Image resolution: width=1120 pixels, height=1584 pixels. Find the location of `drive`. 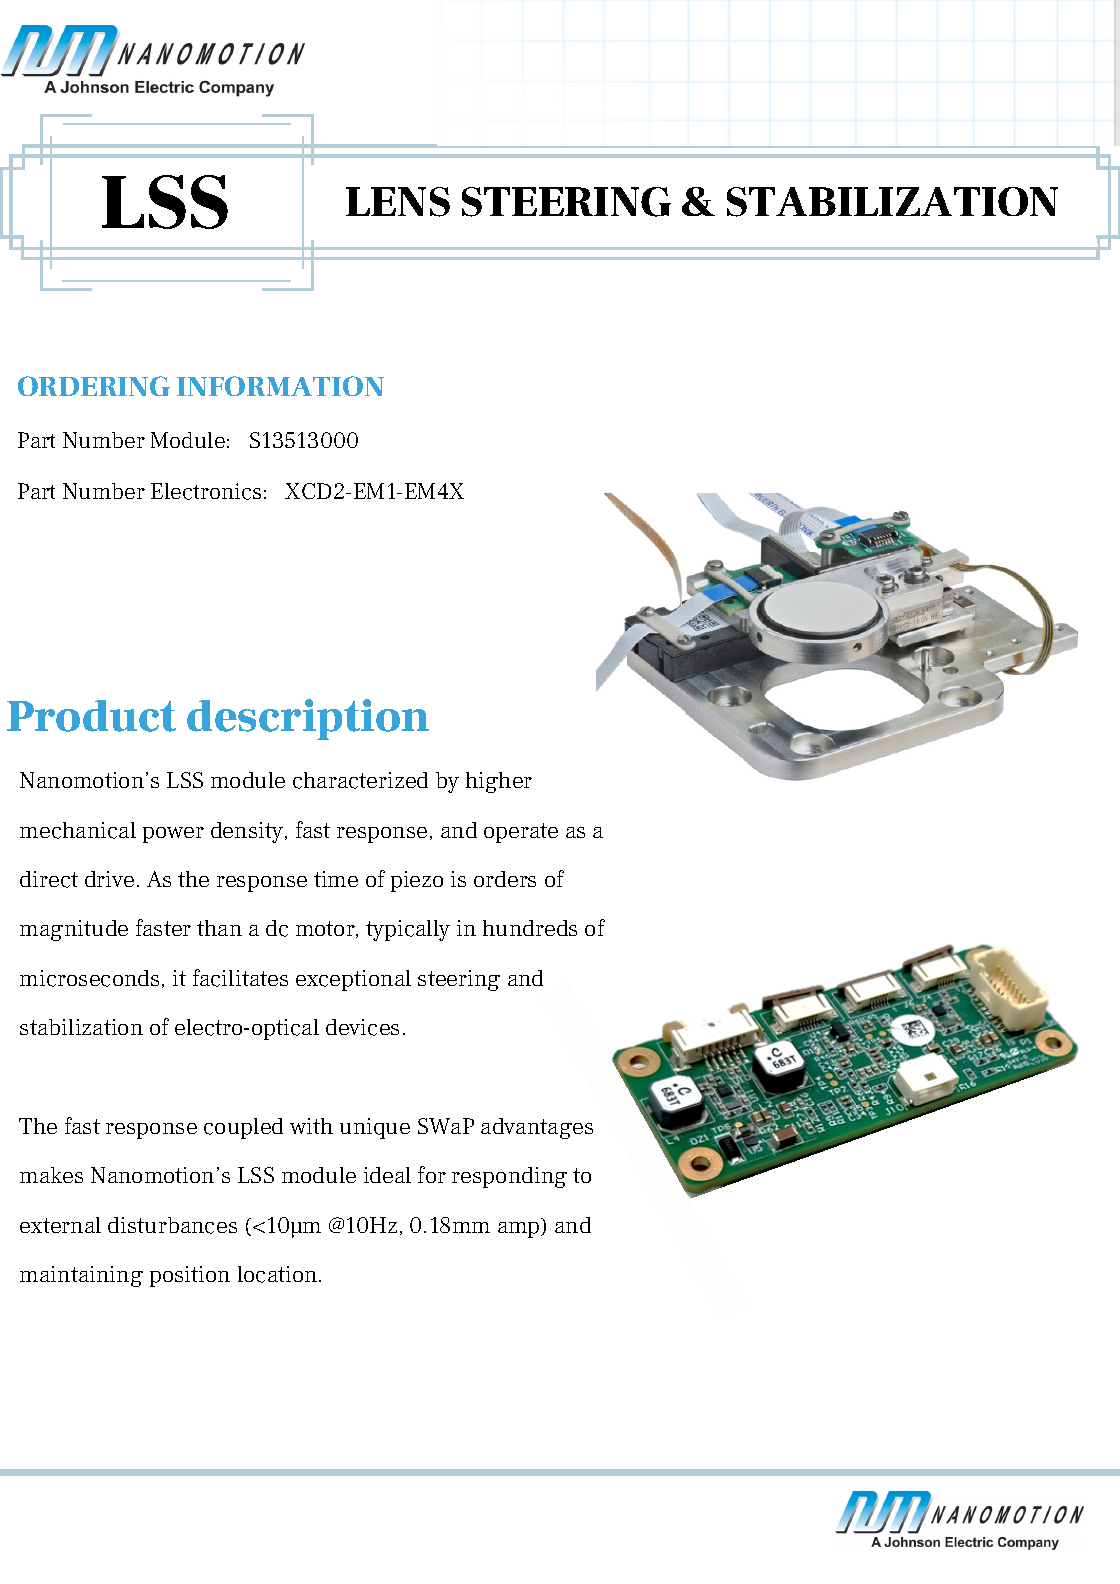

drive is located at coordinates (109, 879).
